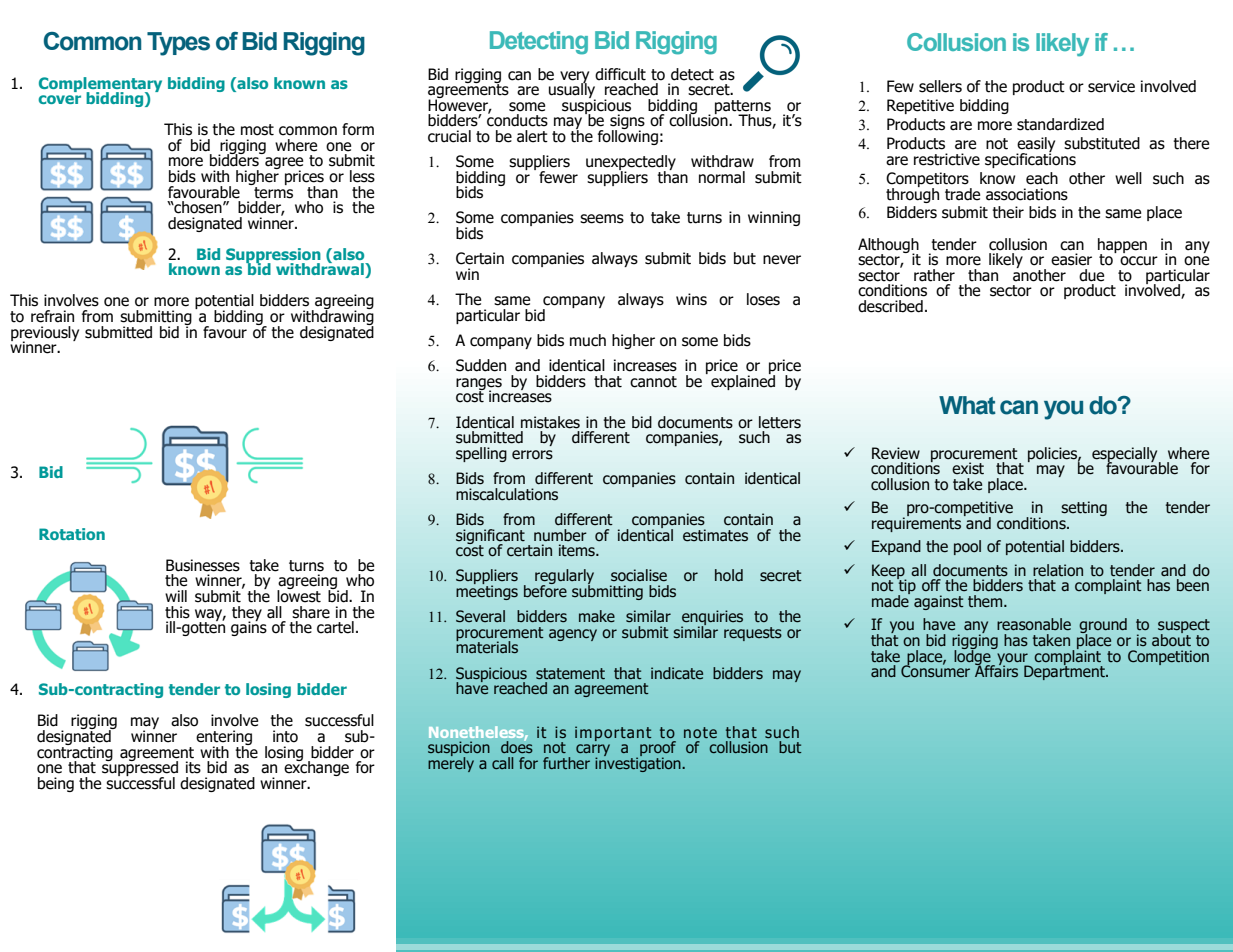  What do you see at coordinates (602, 219) in the screenshot?
I see `seems` at bounding box center [602, 219].
